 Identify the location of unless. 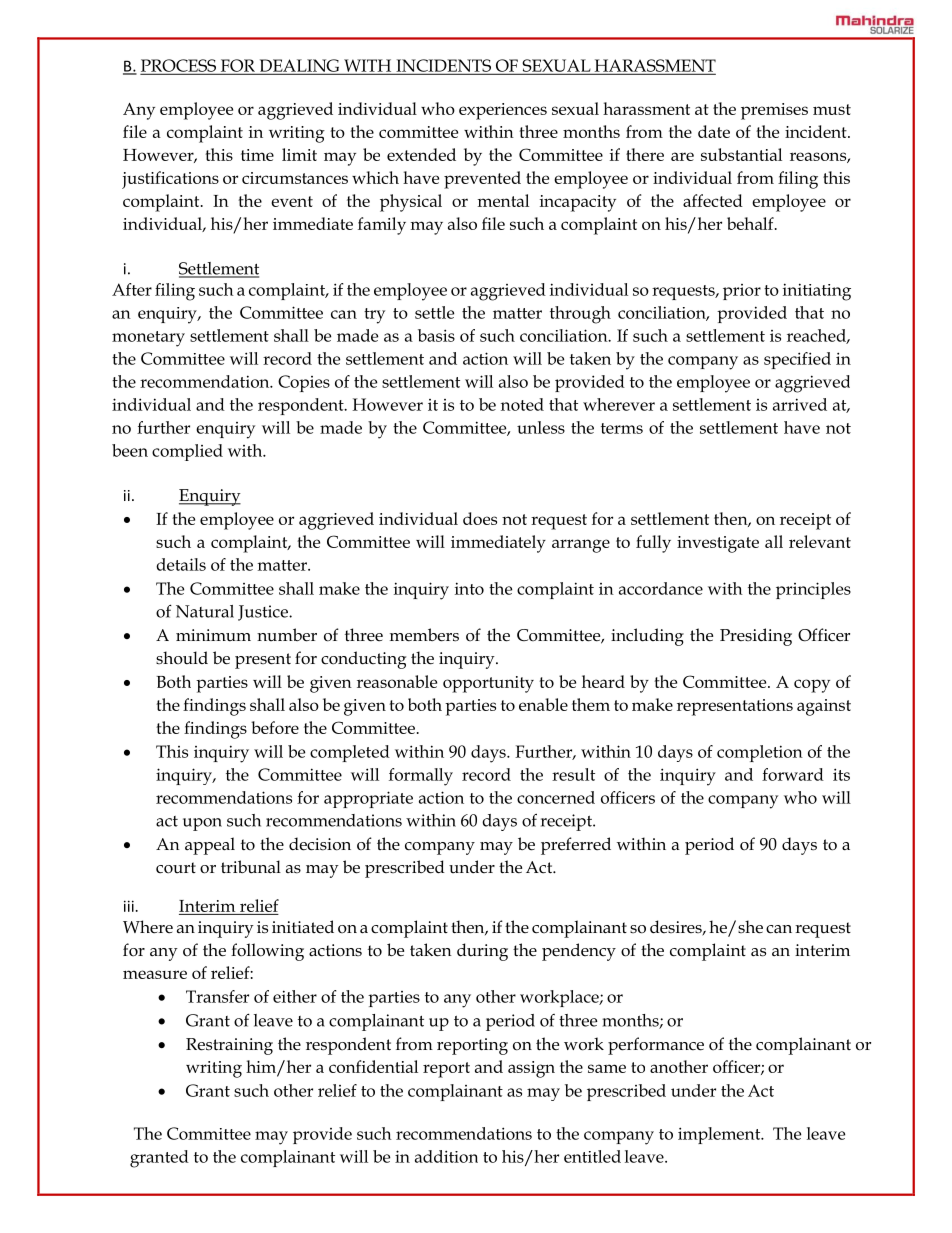
(541, 427).
